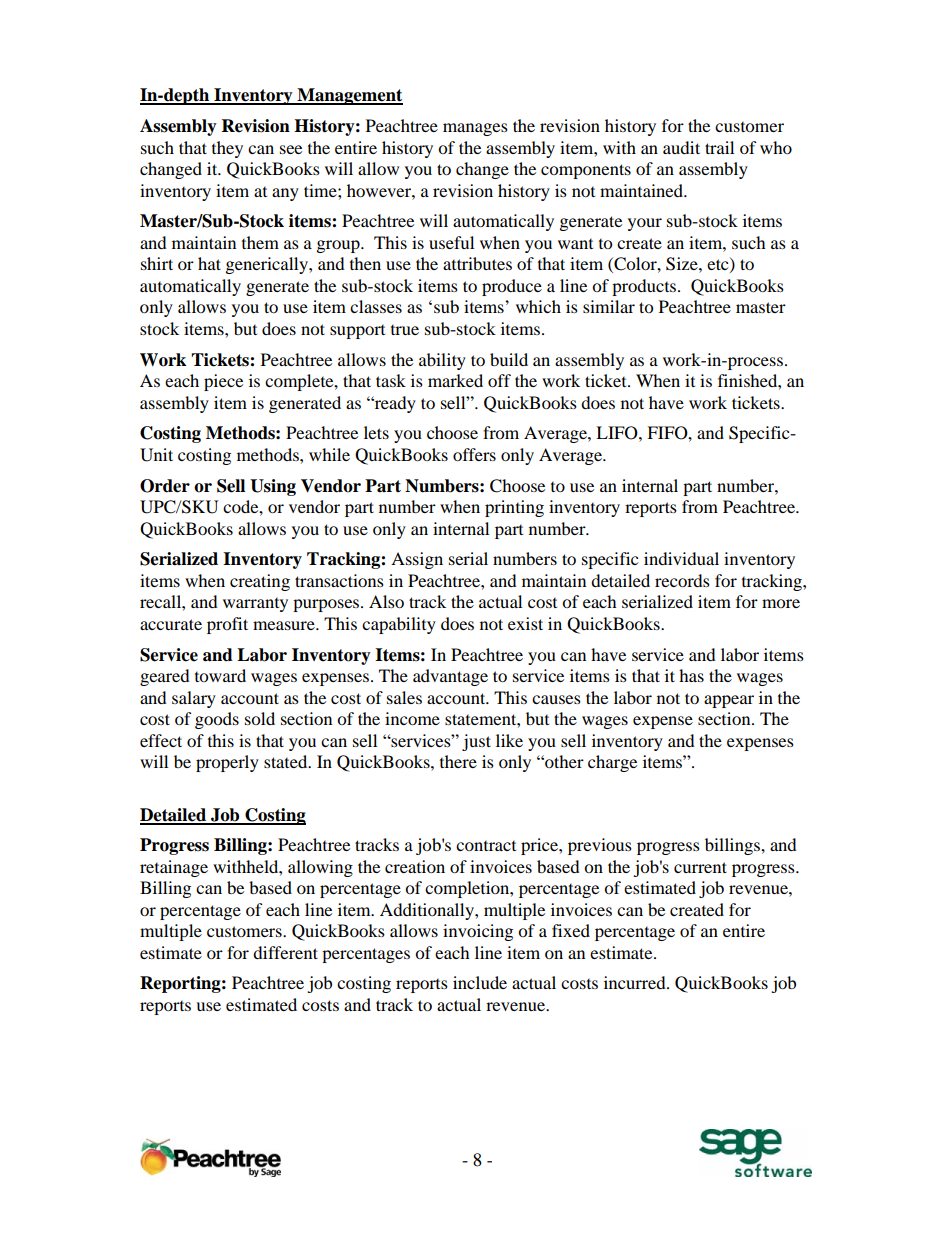 The image size is (952, 1233). What do you see at coordinates (227, 149) in the screenshot?
I see `they` at bounding box center [227, 149].
